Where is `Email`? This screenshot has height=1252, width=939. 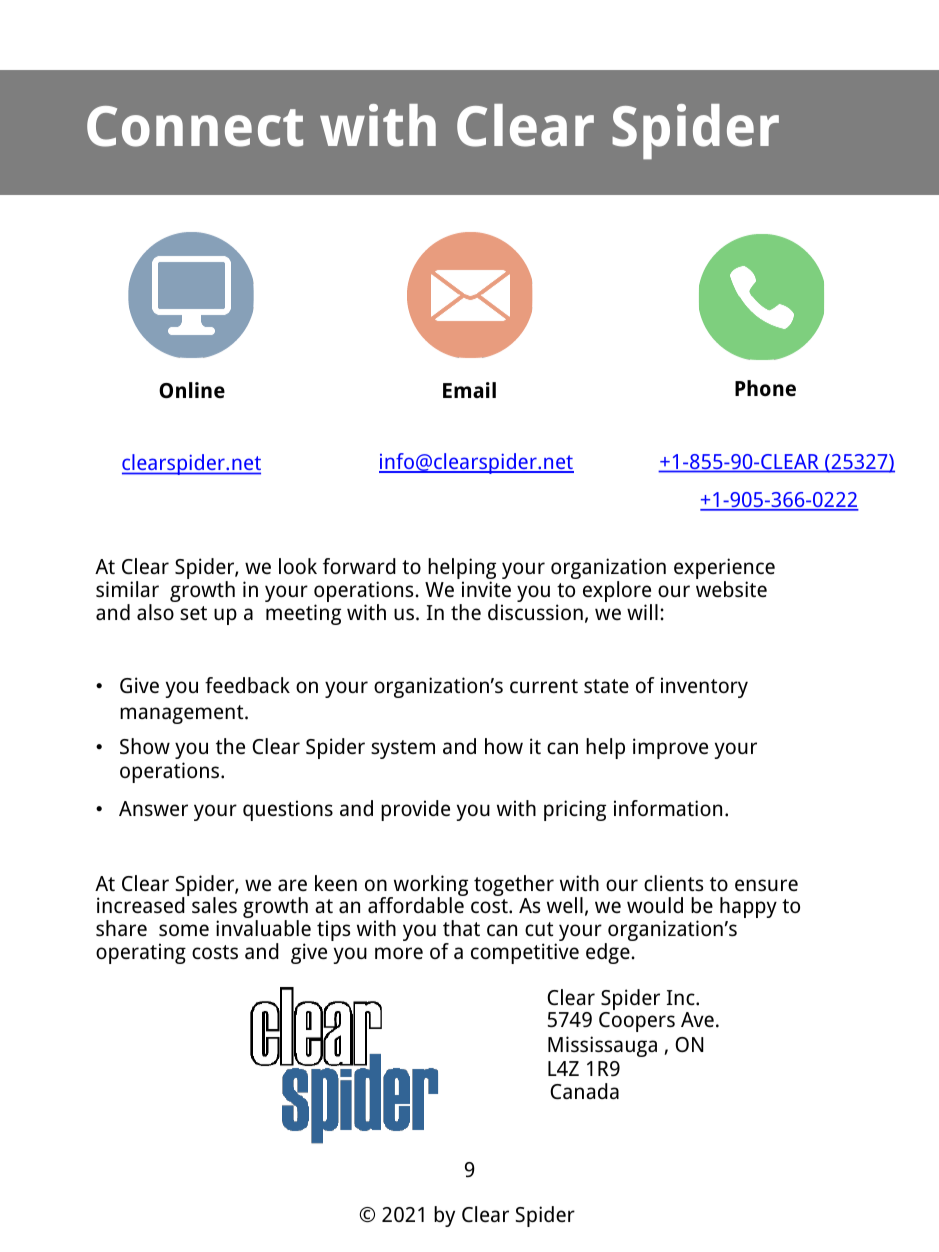
Email is located at coordinates (469, 390).
